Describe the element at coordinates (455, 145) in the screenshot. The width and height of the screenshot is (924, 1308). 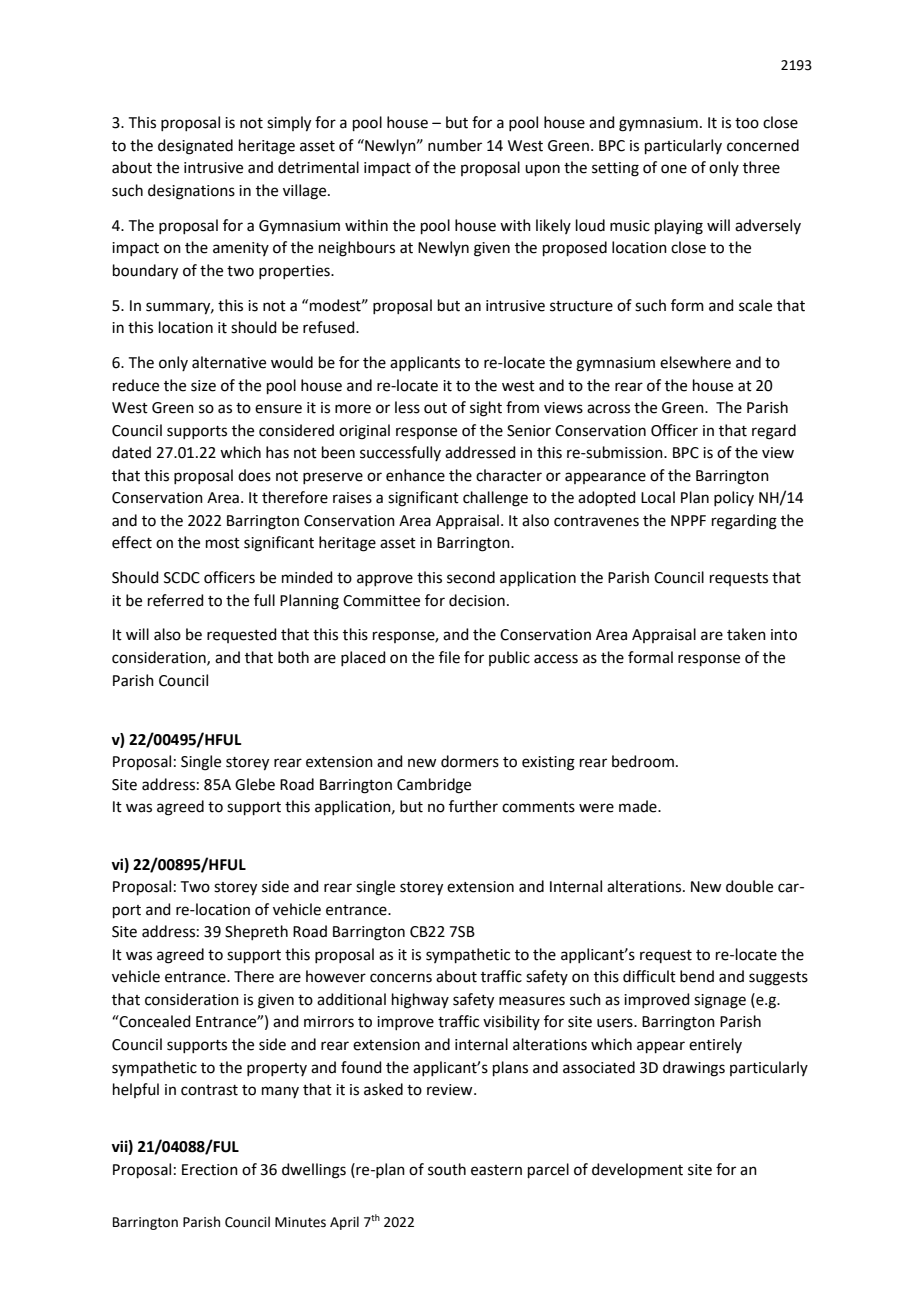
I see `number` at that location.
